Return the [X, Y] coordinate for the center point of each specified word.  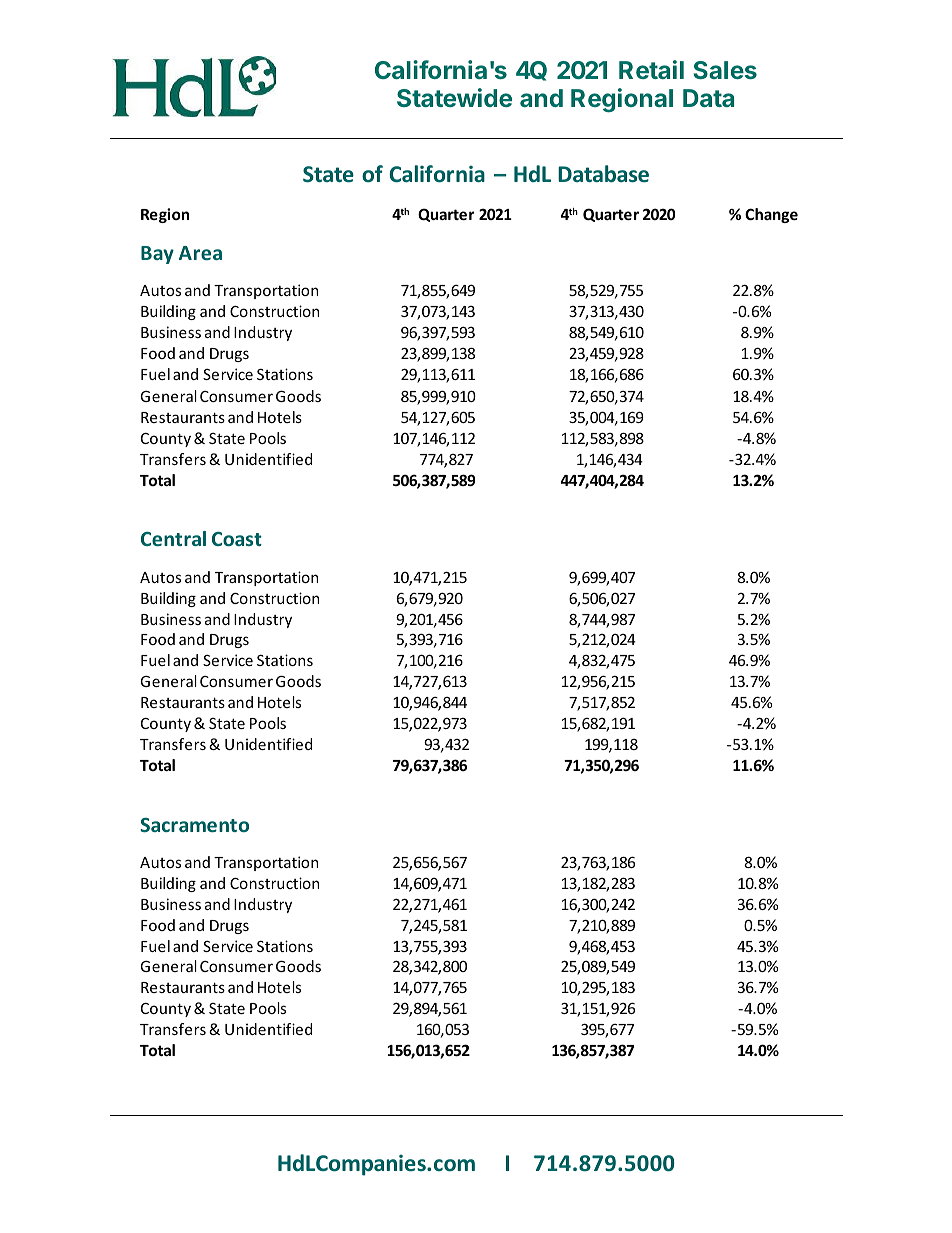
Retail [651, 69]
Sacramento [194, 825]
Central [173, 538]
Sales [725, 70]
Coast [237, 539]
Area [200, 253]
